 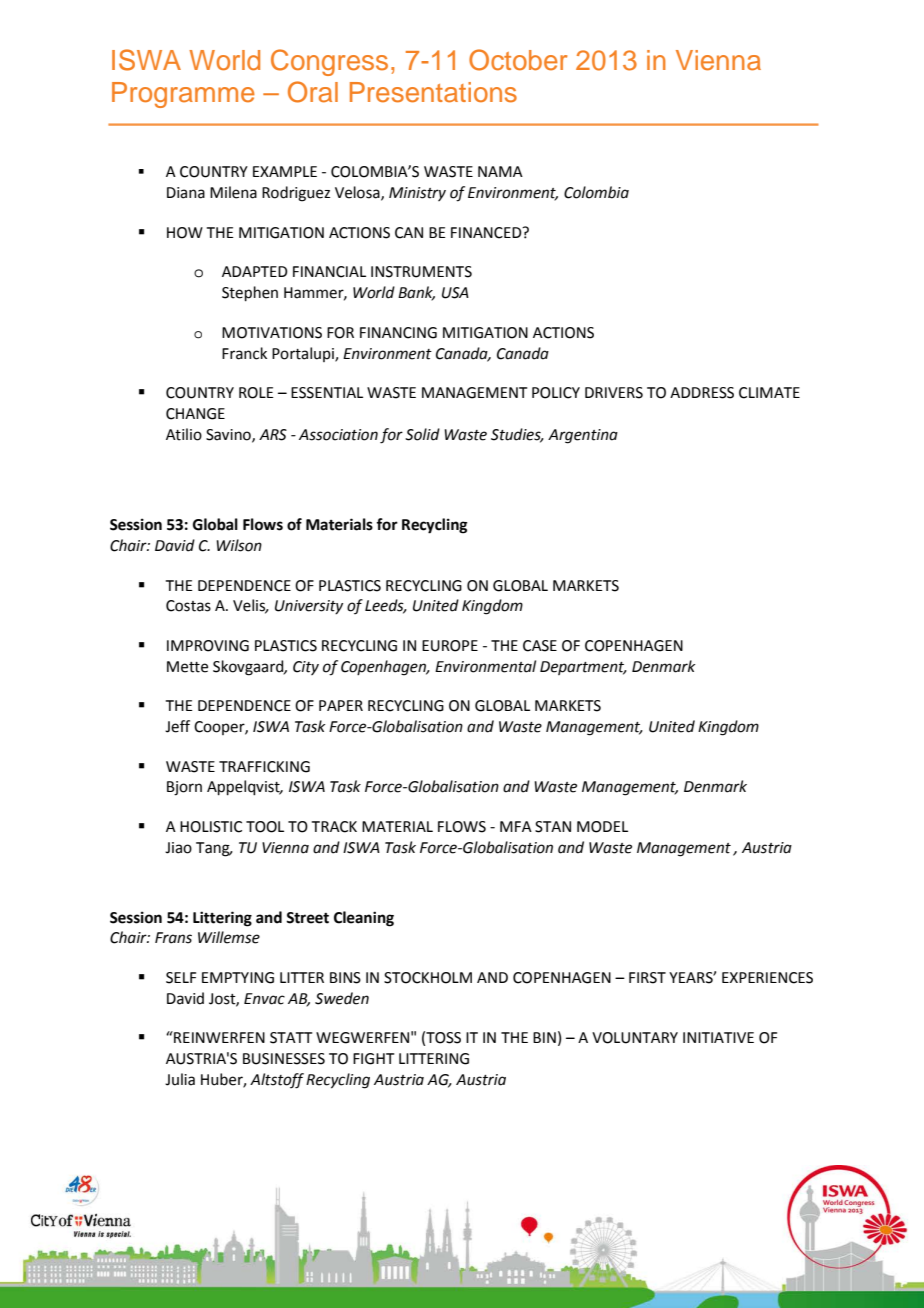 What do you see at coordinates (284, 1059) in the page?
I see `BUSINESSES` at bounding box center [284, 1059].
